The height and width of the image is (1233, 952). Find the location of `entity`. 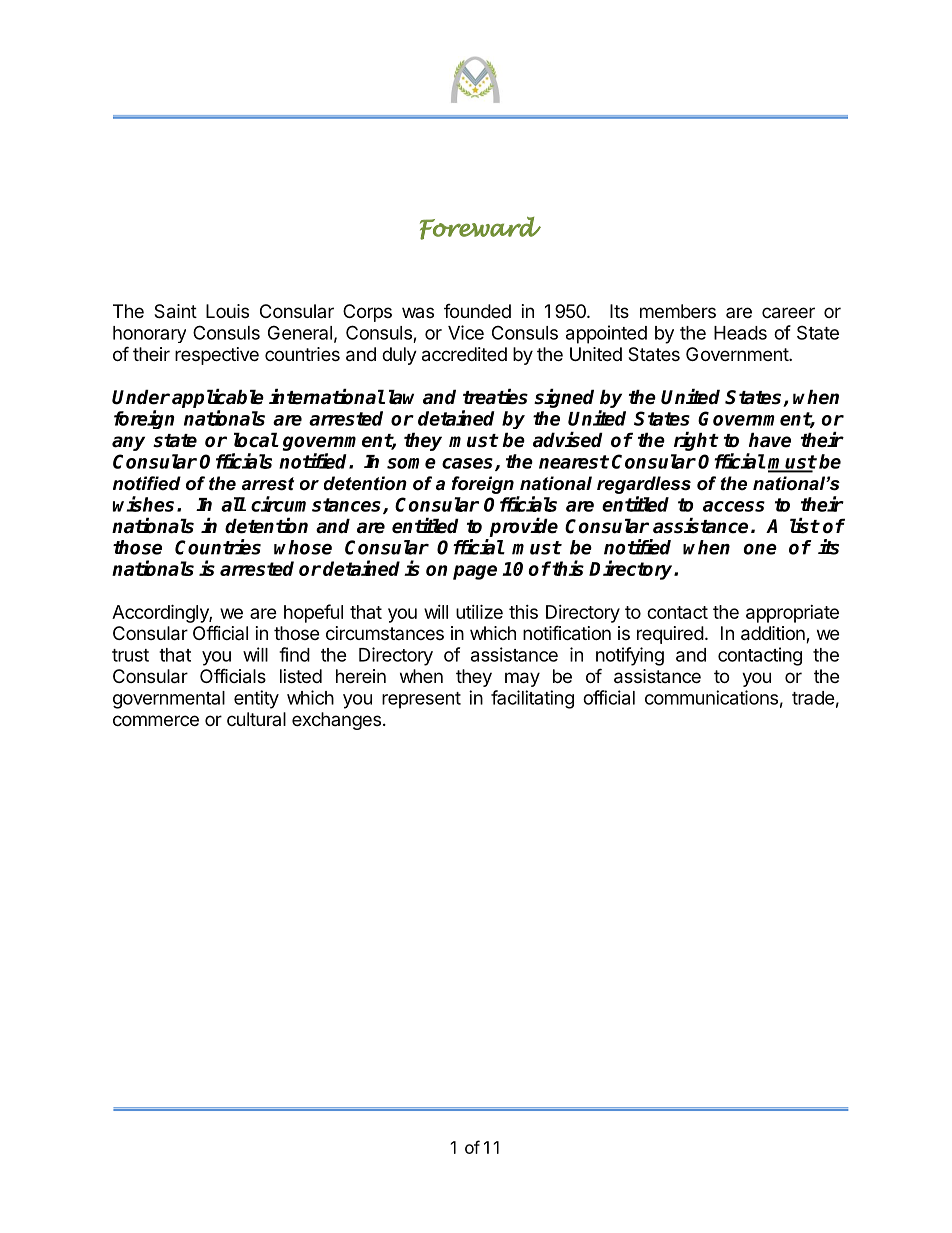

entity is located at coordinates (256, 699).
